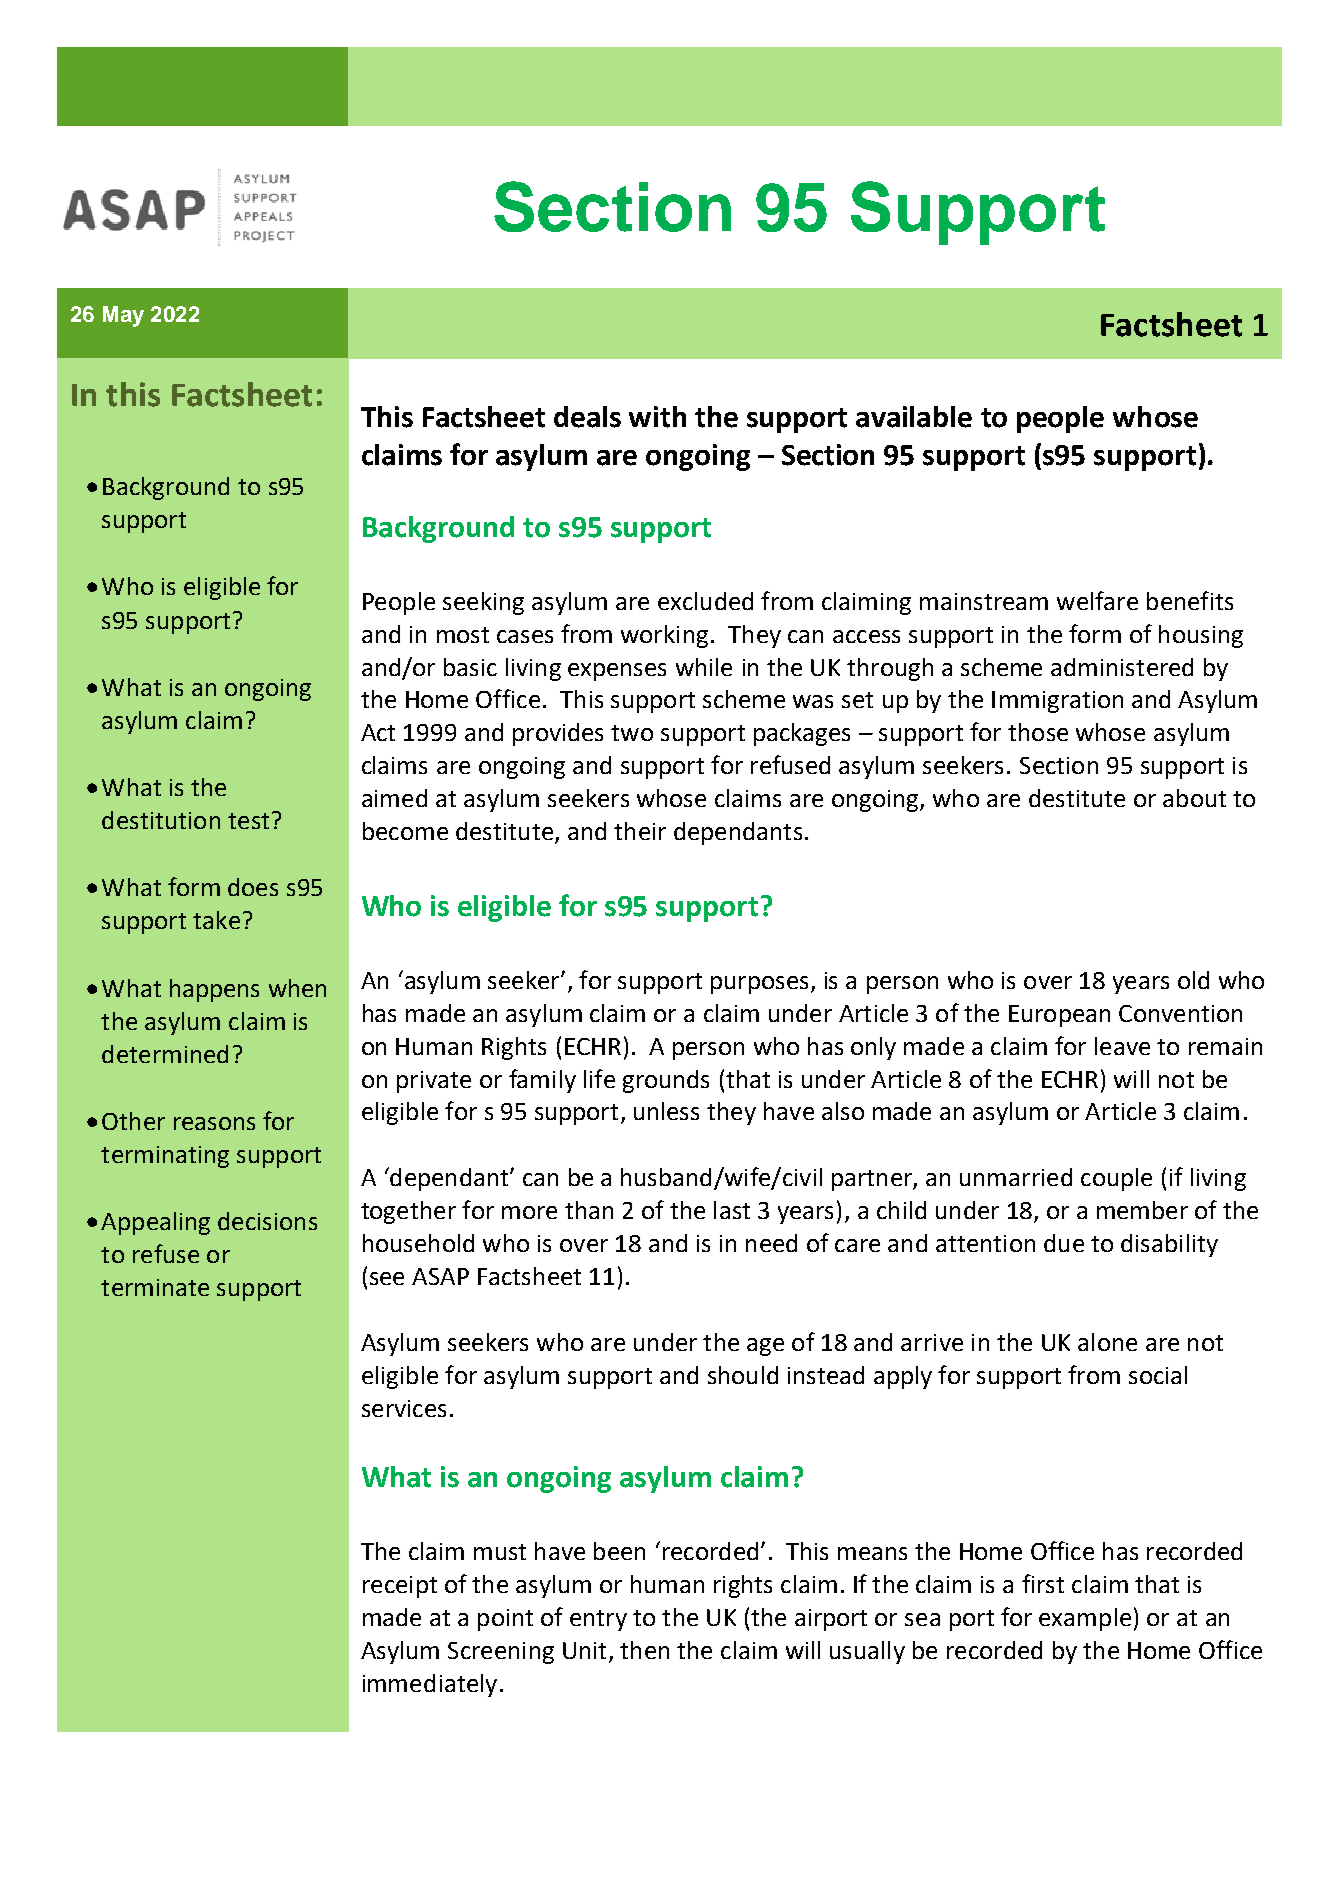 This screenshot has width=1339, height=1894. What do you see at coordinates (400, 1587) in the screenshot?
I see `receipt` at bounding box center [400, 1587].
